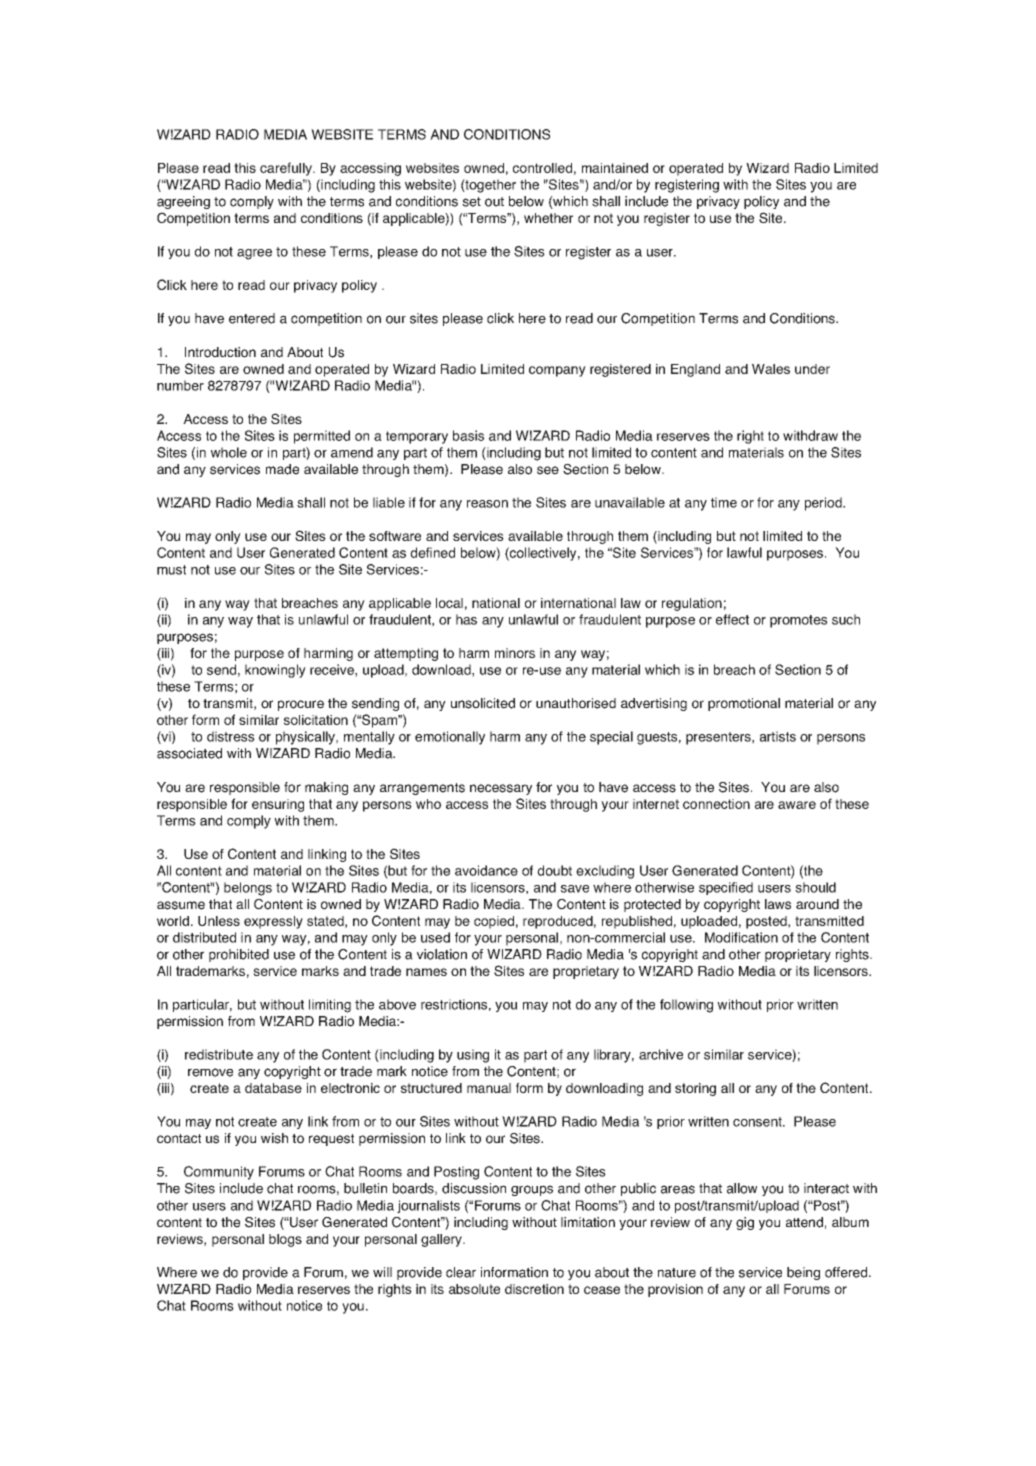 This screenshot has width=1036, height=1466. Describe the element at coordinates (231, 736) in the screenshot. I see `distress` at that location.
